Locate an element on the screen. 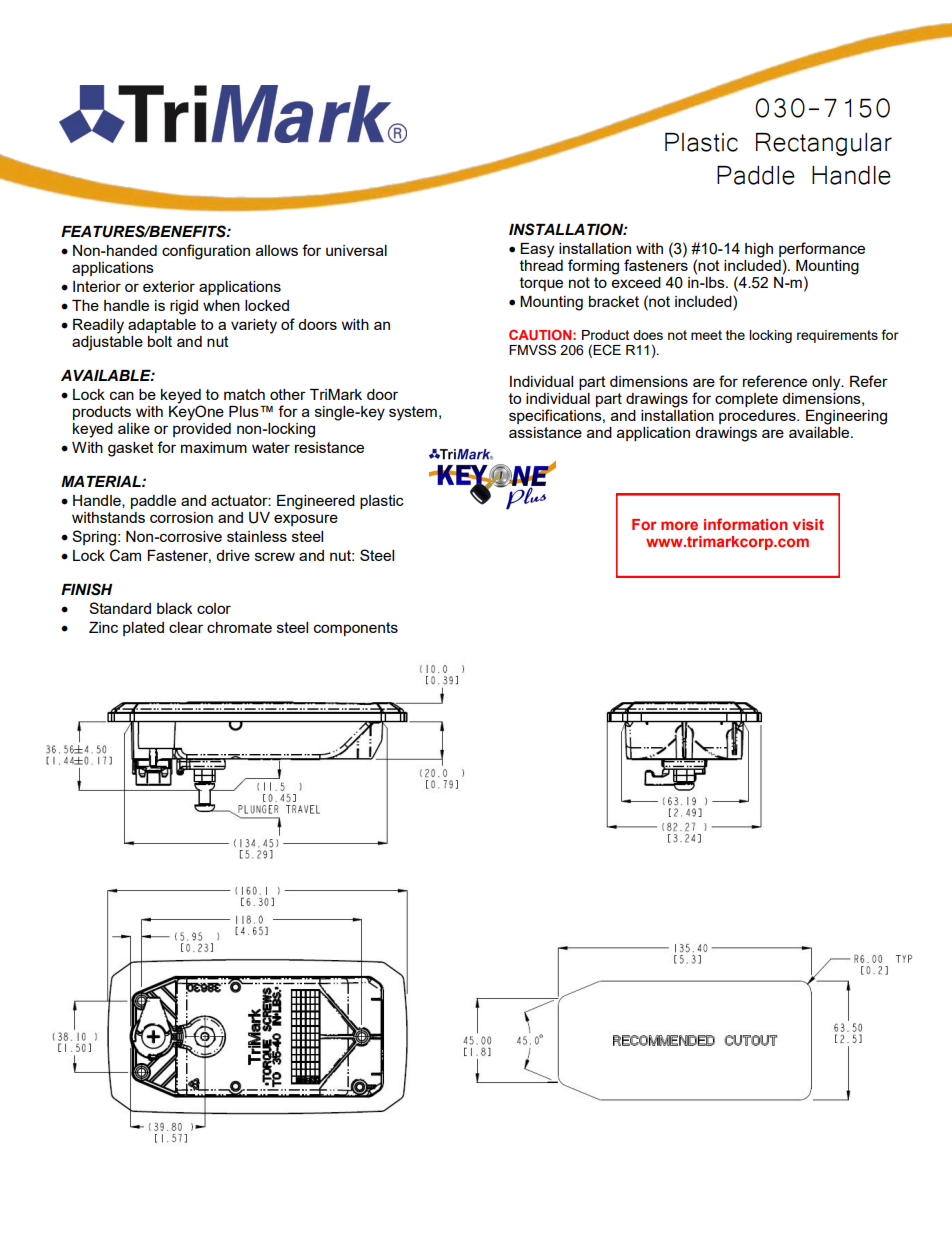 This screenshot has width=952, height=1233. configuration is located at coordinates (206, 252).
